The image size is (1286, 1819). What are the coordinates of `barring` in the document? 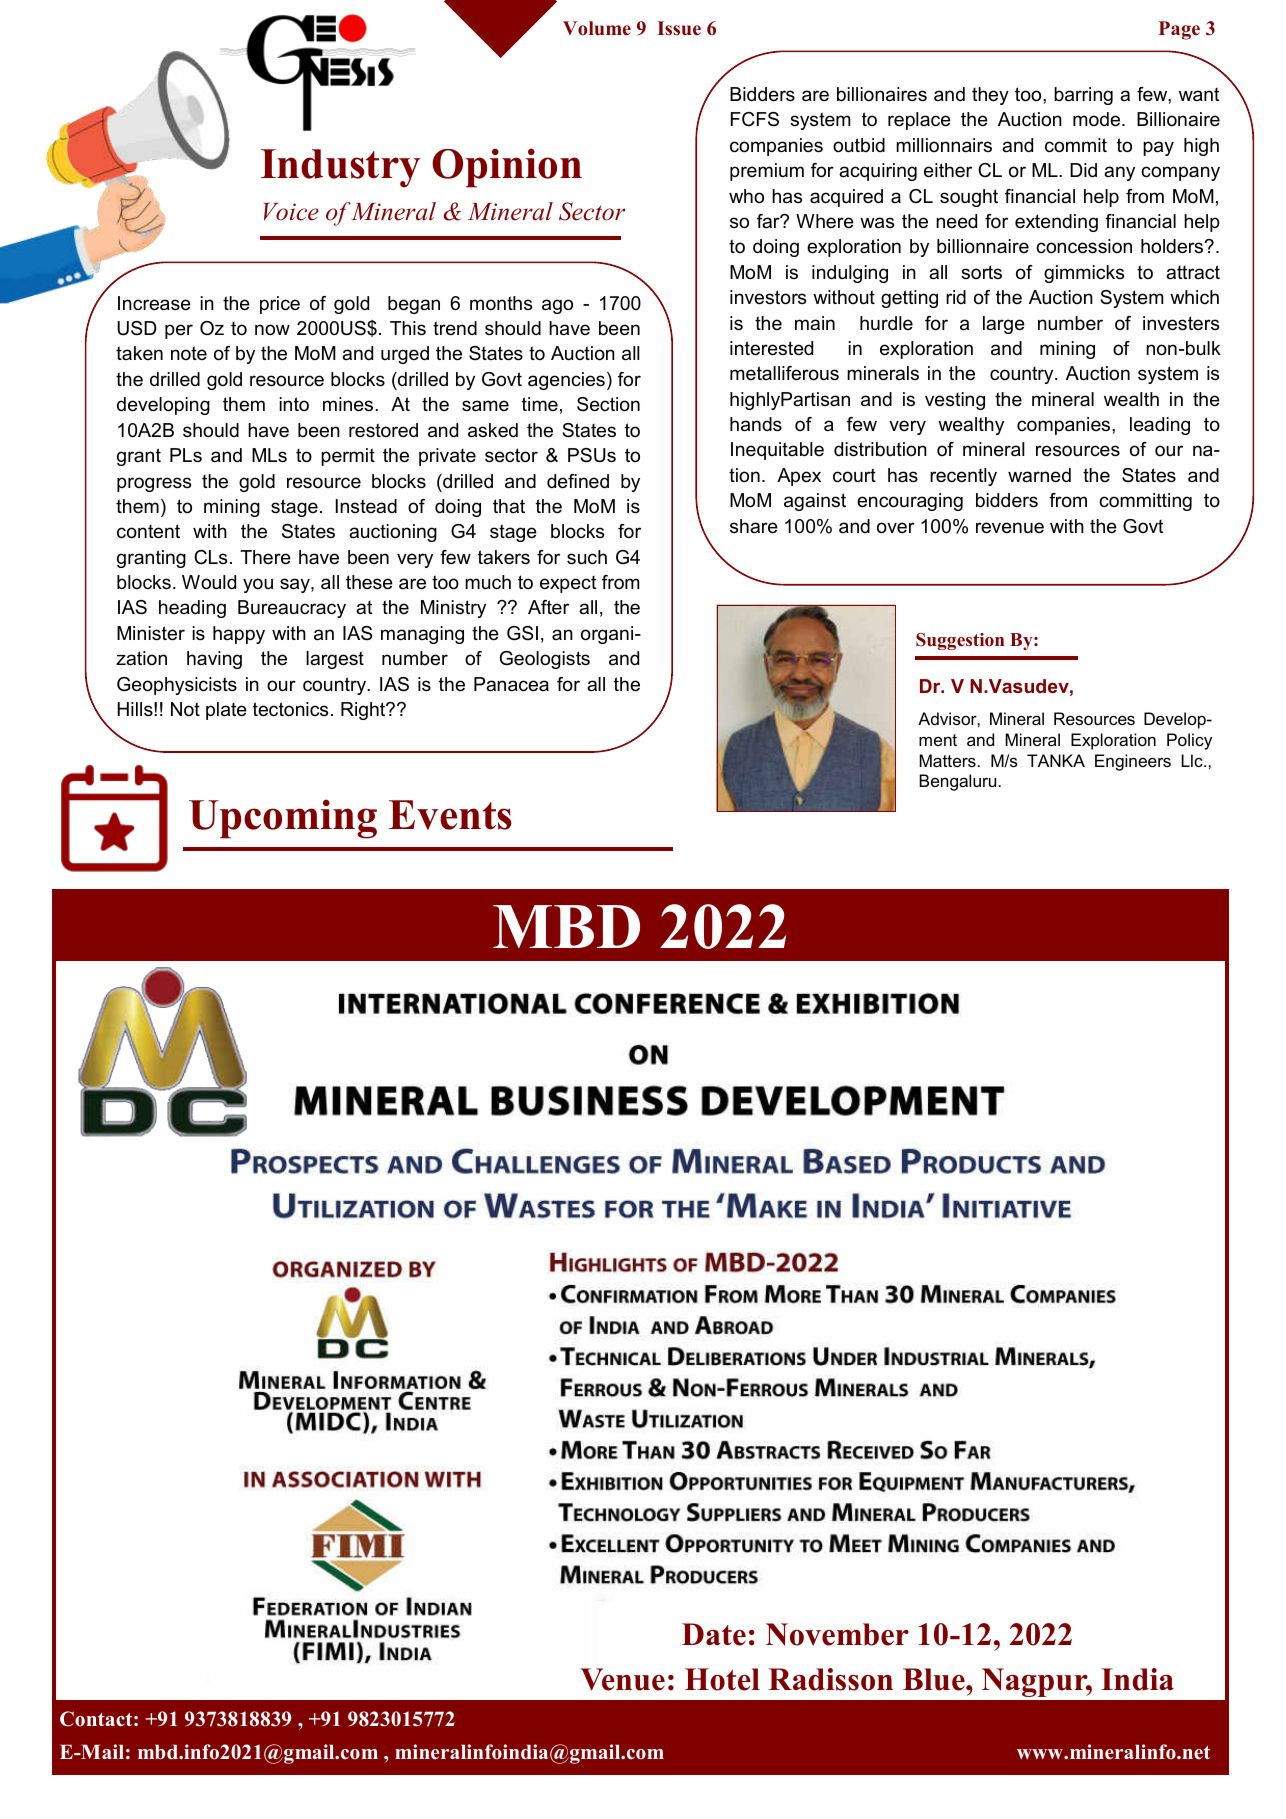 It's located at (1083, 96).
